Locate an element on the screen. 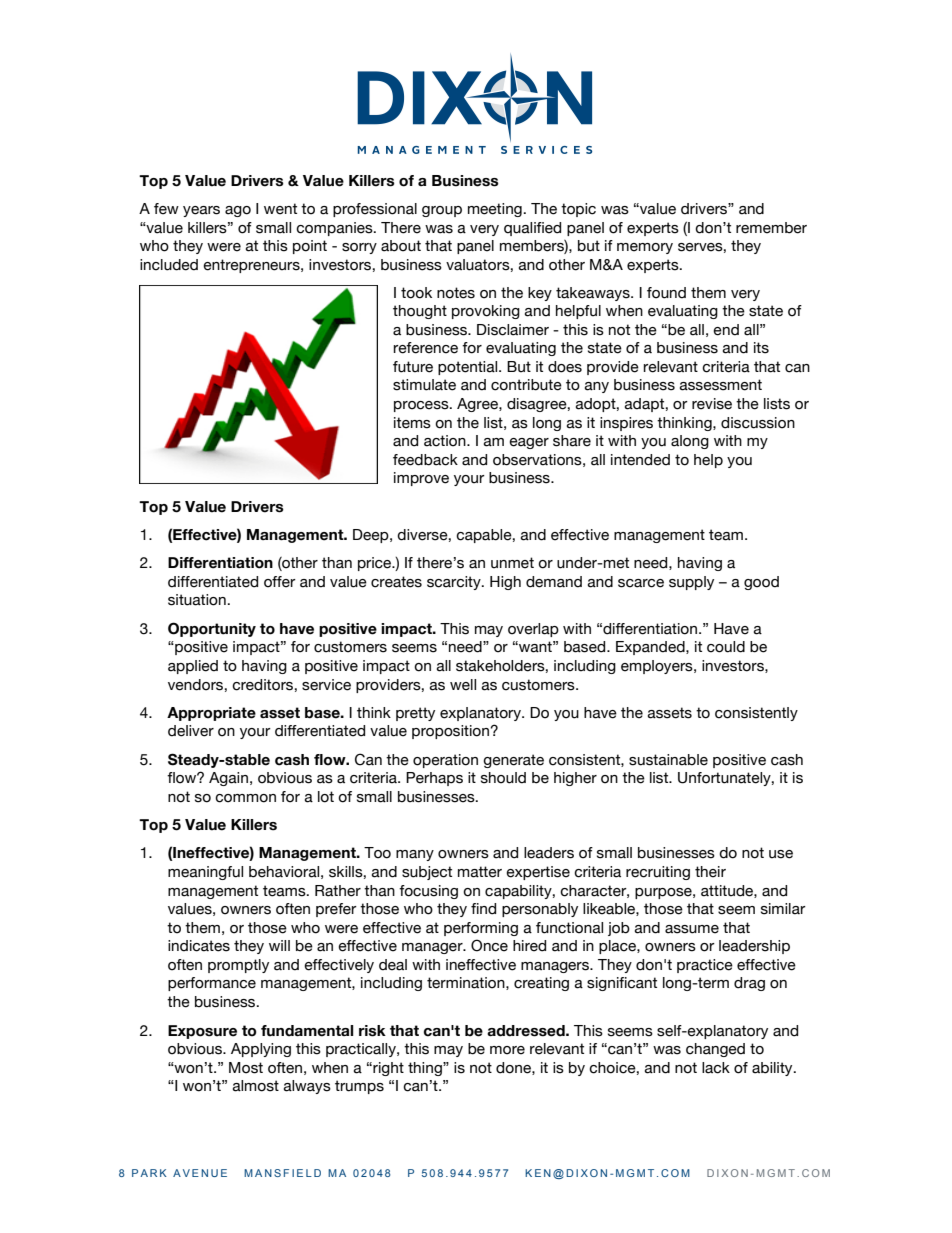  group is located at coordinates (442, 211).
